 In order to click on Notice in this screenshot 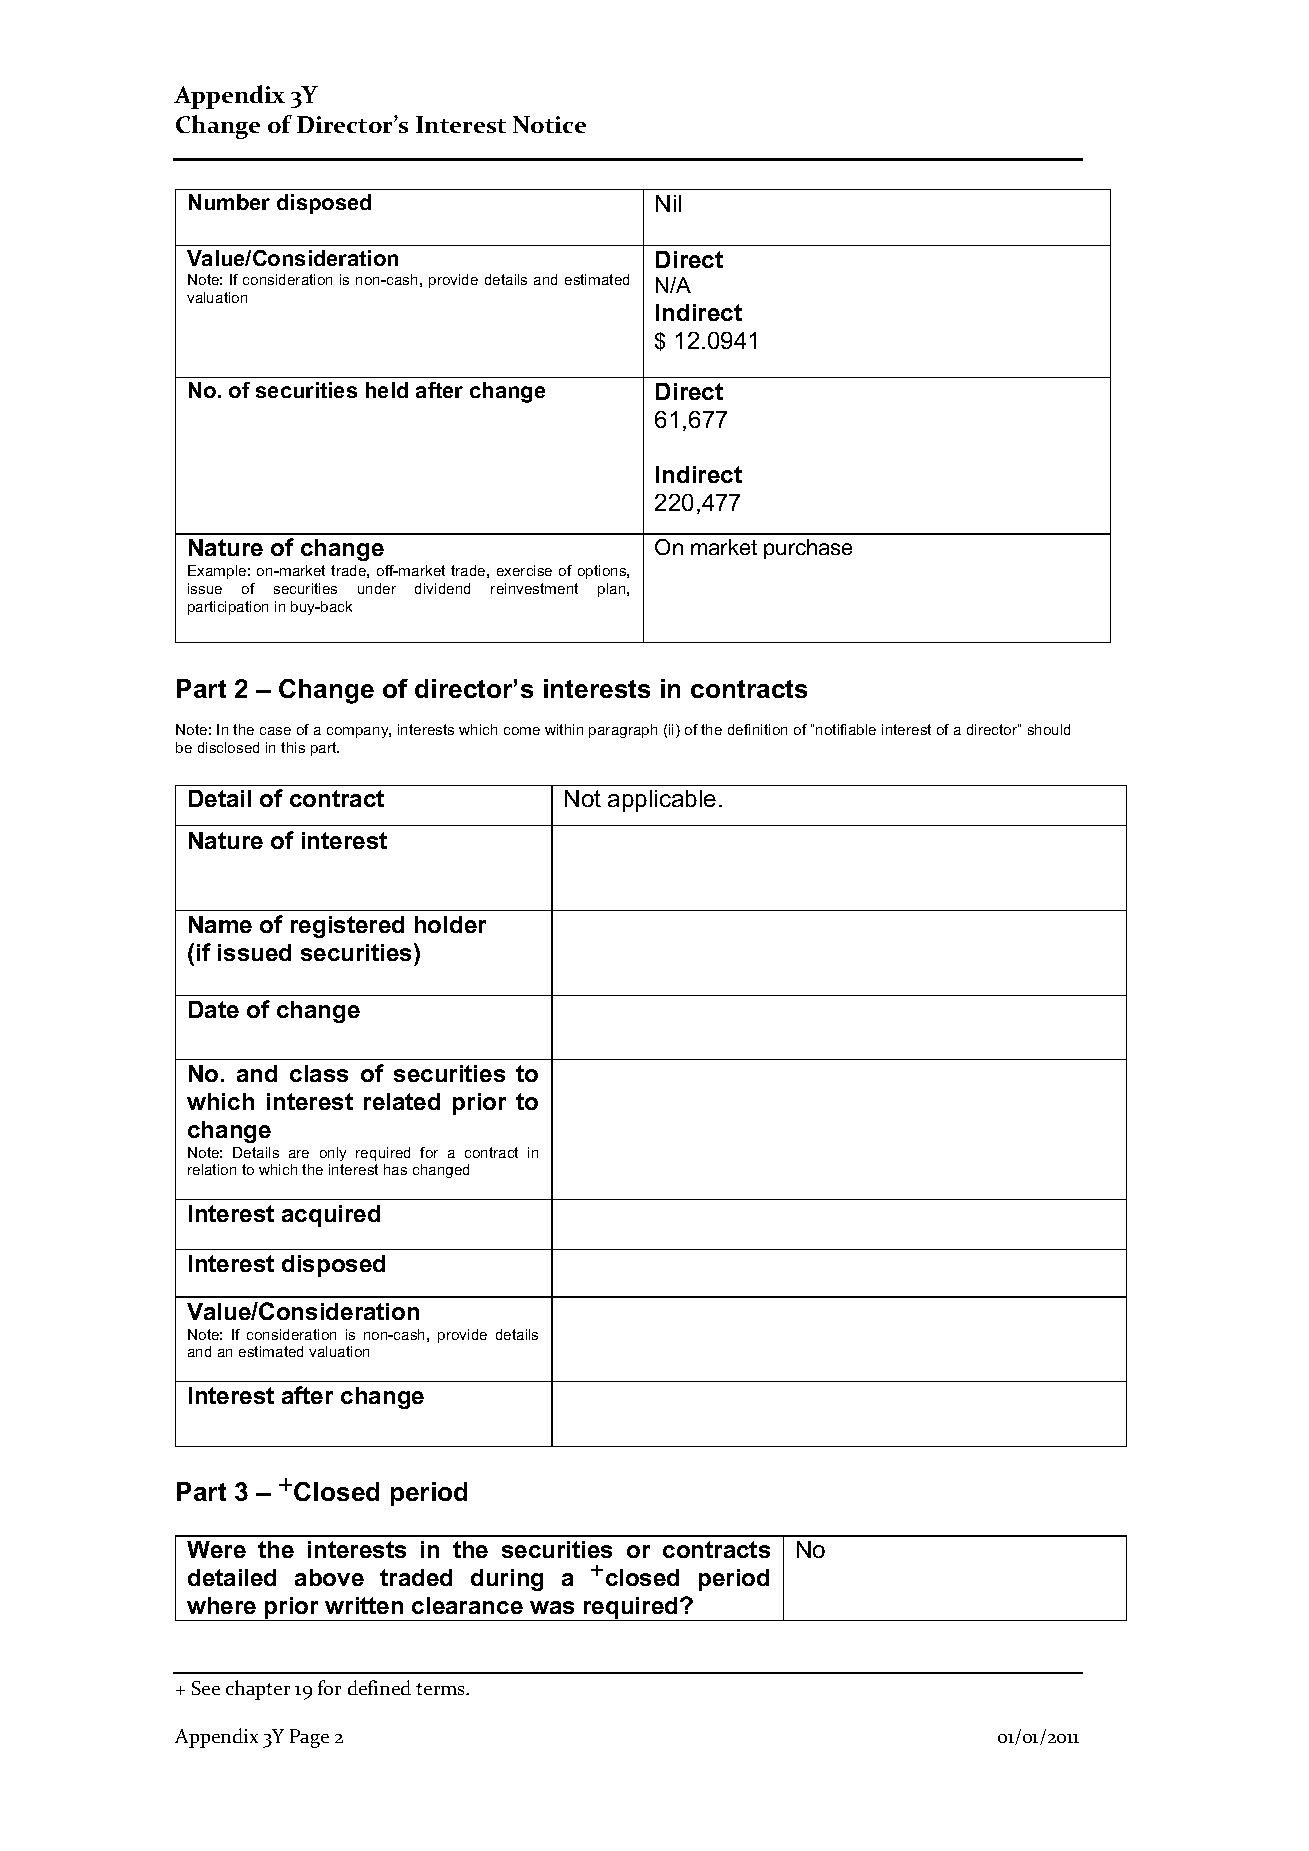, I will do `click(549, 124)`.
